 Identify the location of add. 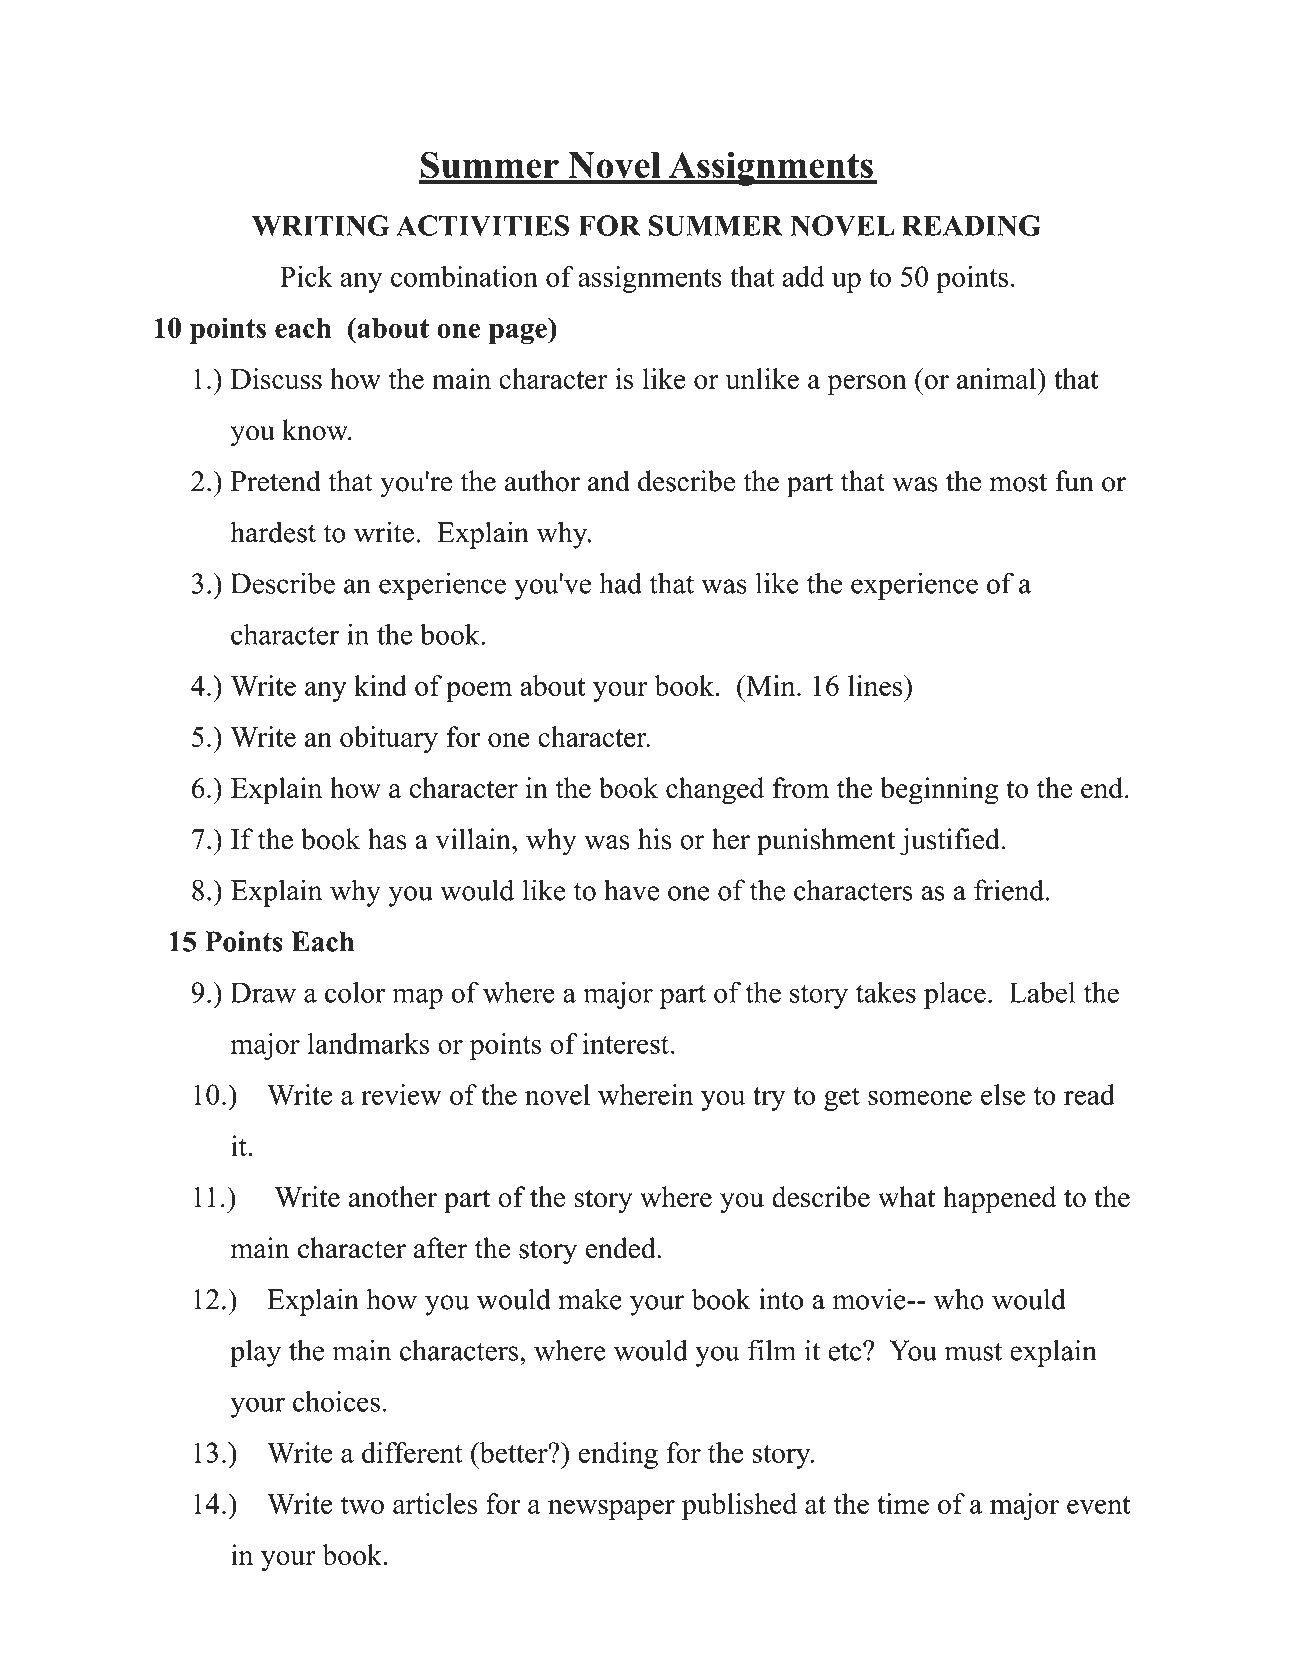
(803, 276).
